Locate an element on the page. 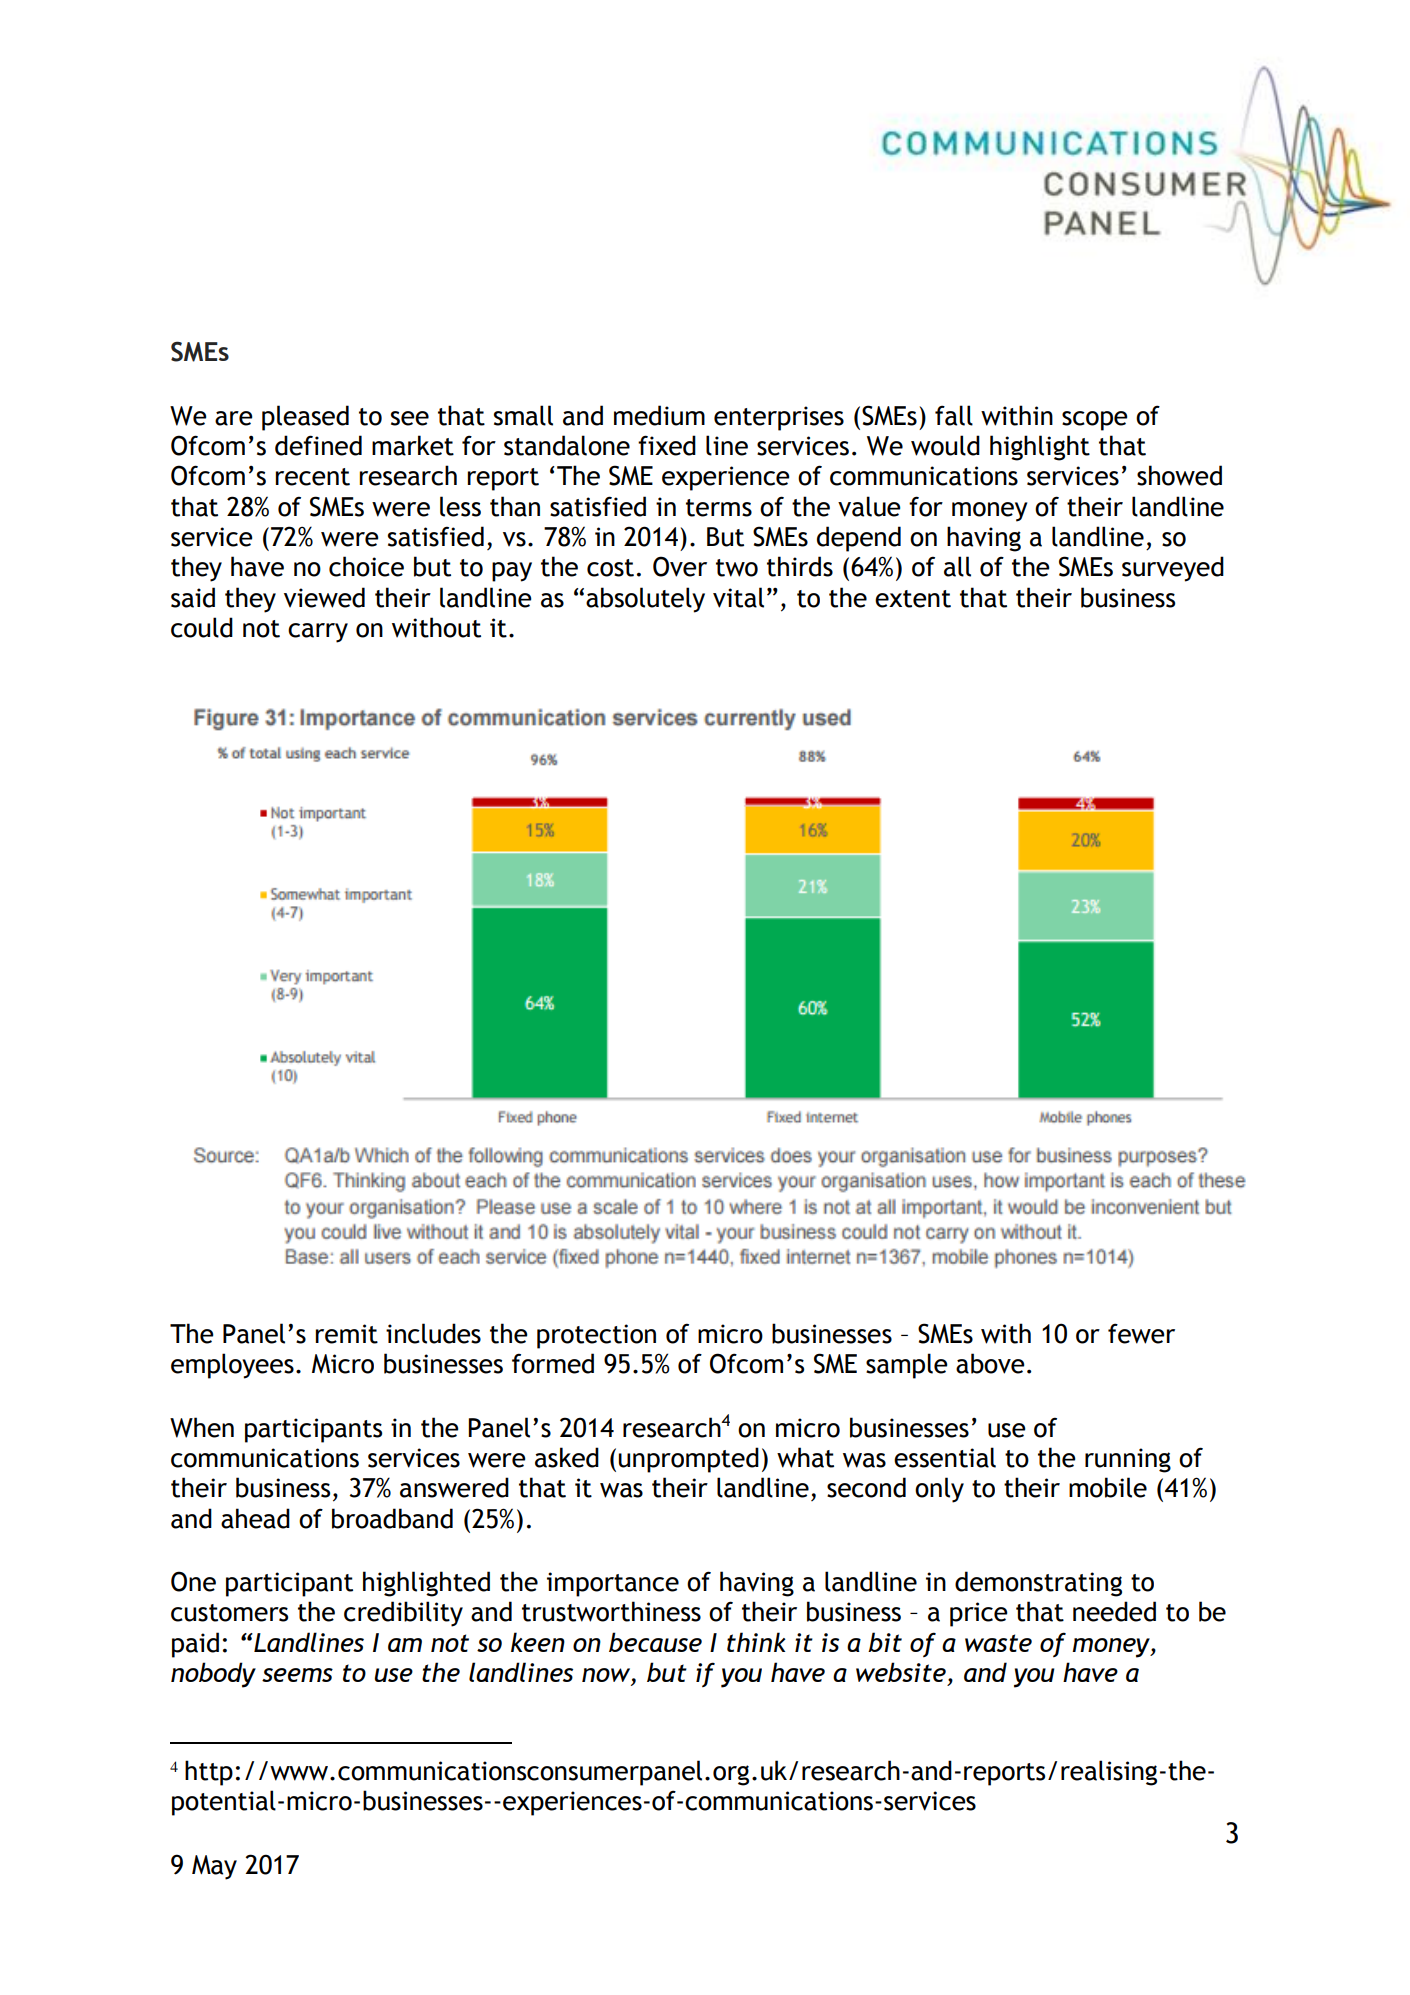 The width and height of the document is (1410, 1995). carry is located at coordinates (318, 633).
